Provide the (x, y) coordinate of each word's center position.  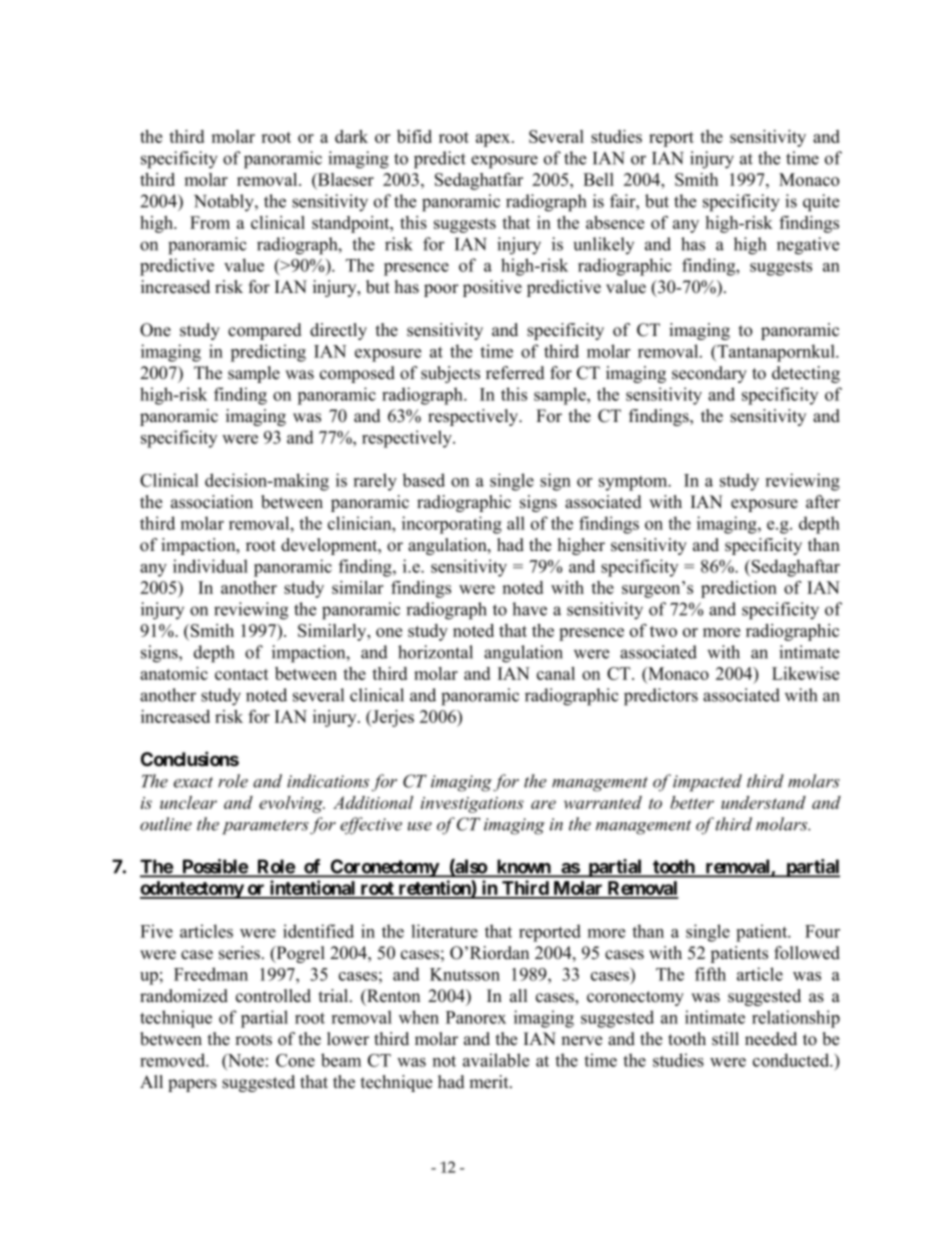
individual (210, 566)
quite (821, 203)
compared (265, 331)
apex (494, 140)
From (210, 222)
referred (515, 373)
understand (763, 802)
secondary (709, 374)
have (529, 609)
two (663, 631)
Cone (295, 1060)
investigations (472, 805)
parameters (265, 827)
